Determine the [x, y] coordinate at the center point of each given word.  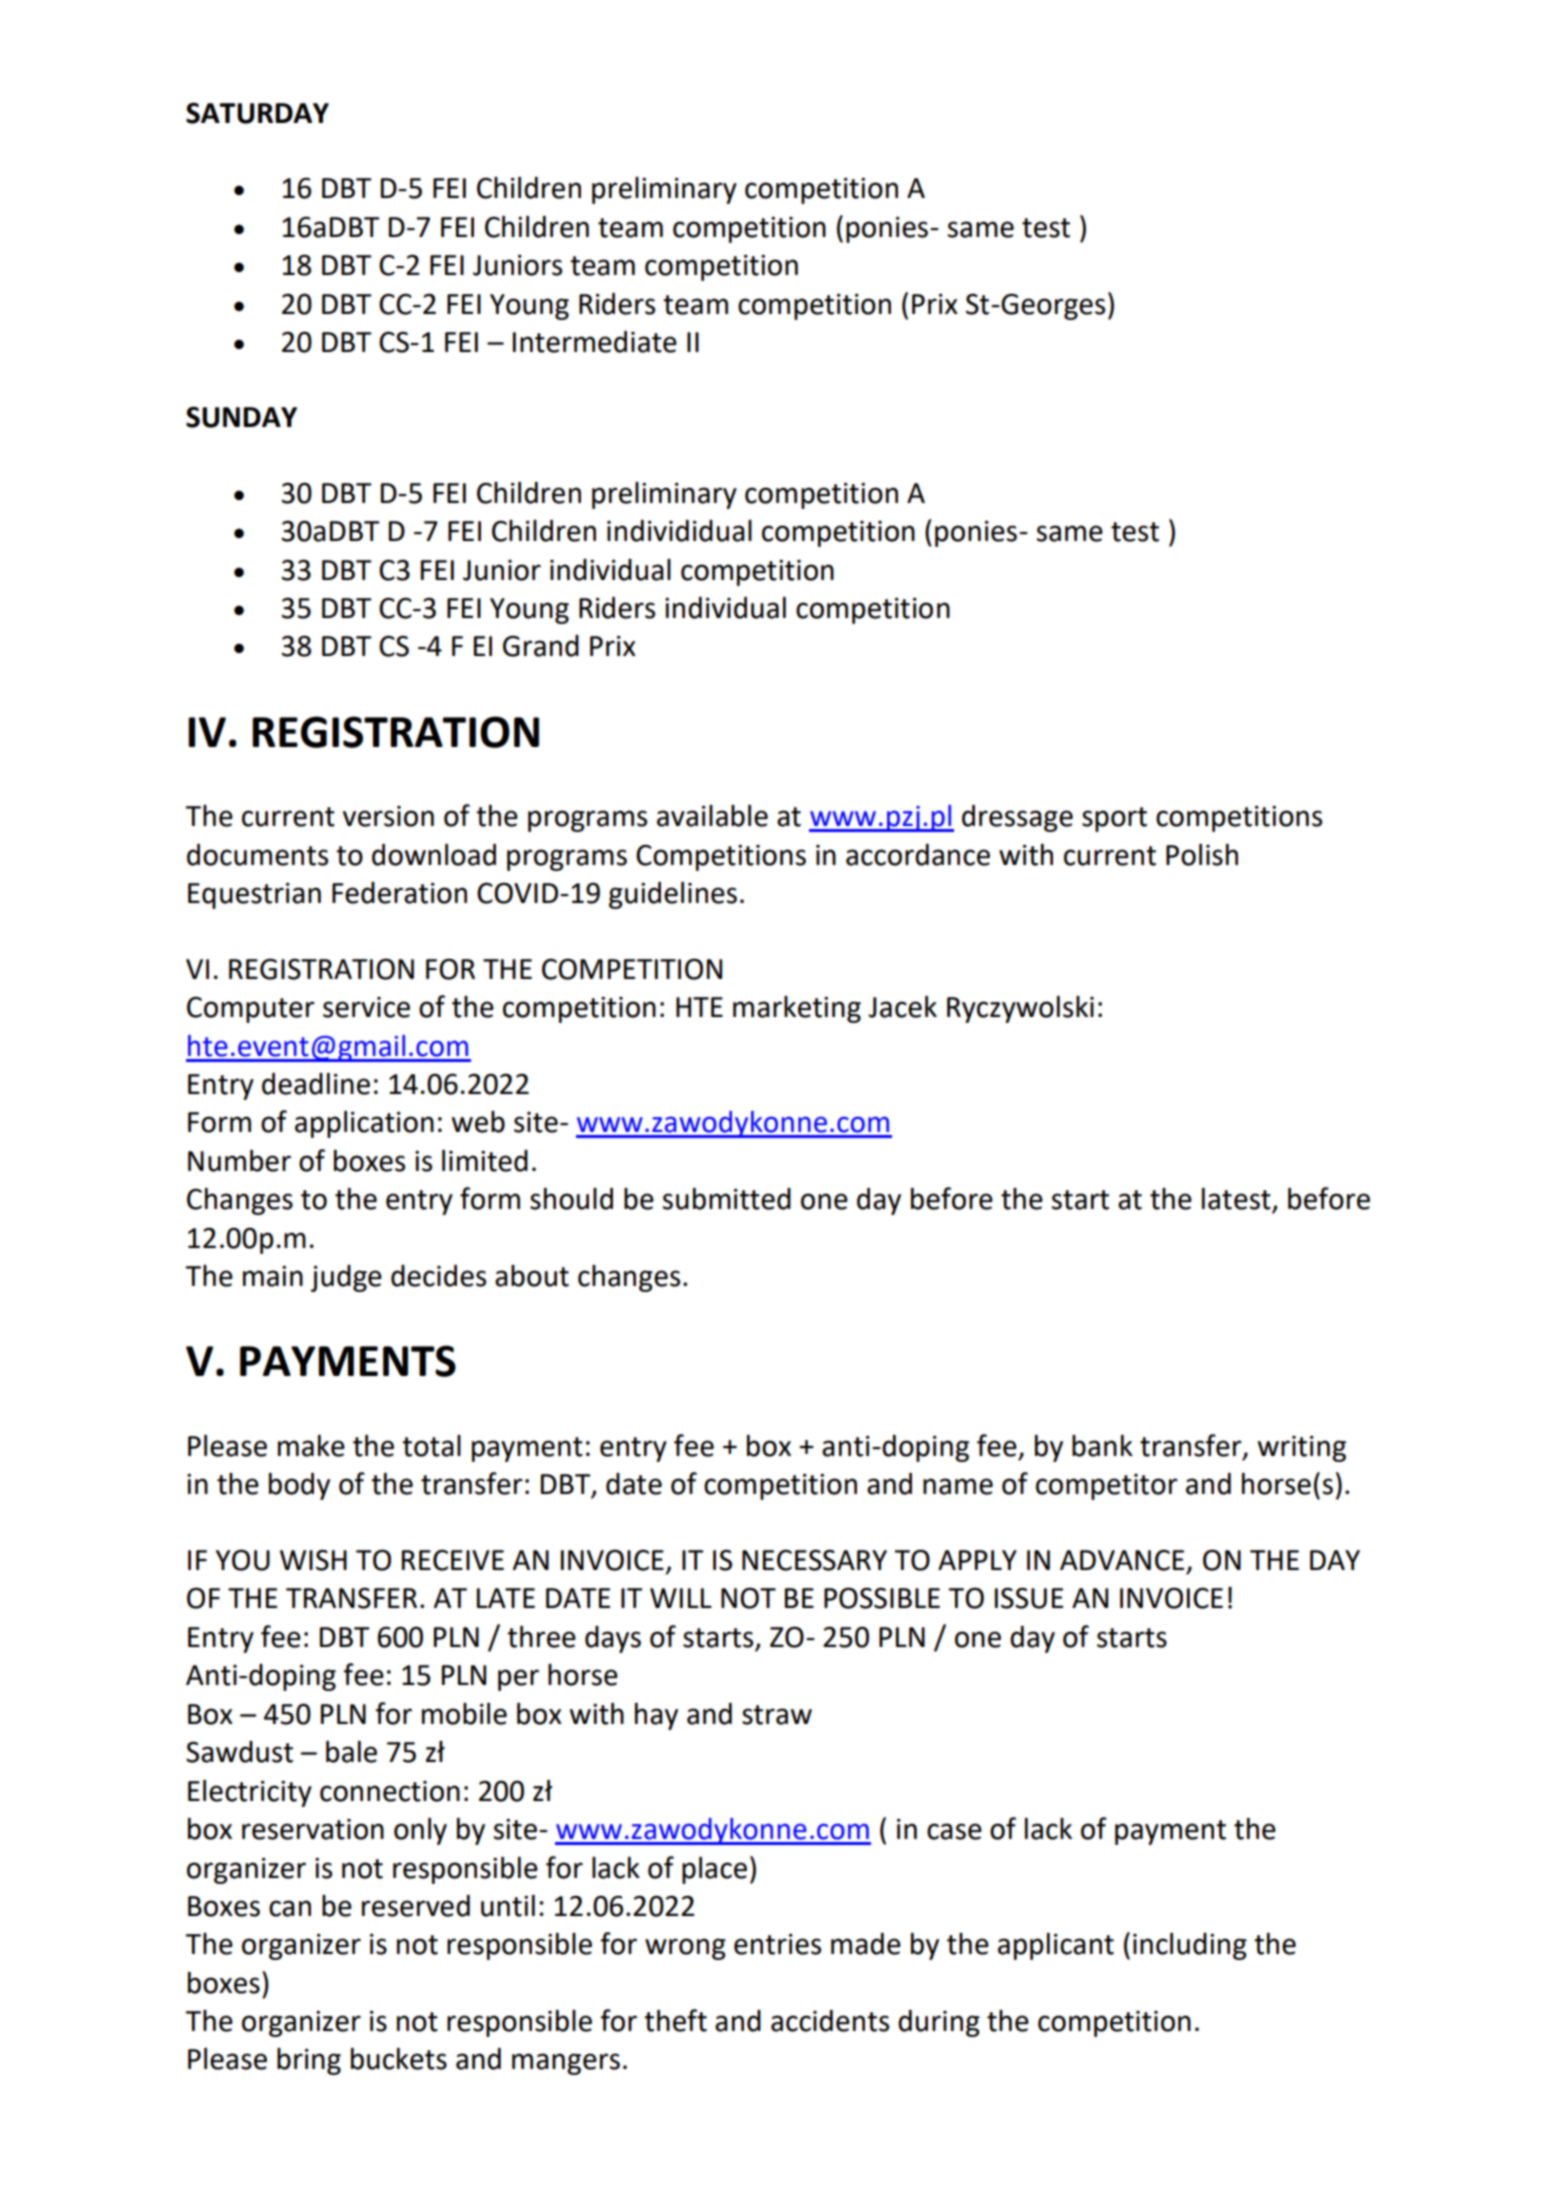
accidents [830, 2021]
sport [1114, 819]
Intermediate [595, 342]
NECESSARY [814, 1560]
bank [1102, 1446]
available [712, 816]
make [311, 1446]
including [1190, 1946]
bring [309, 2061]
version [388, 816]
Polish [1202, 855]
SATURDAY [257, 113]
